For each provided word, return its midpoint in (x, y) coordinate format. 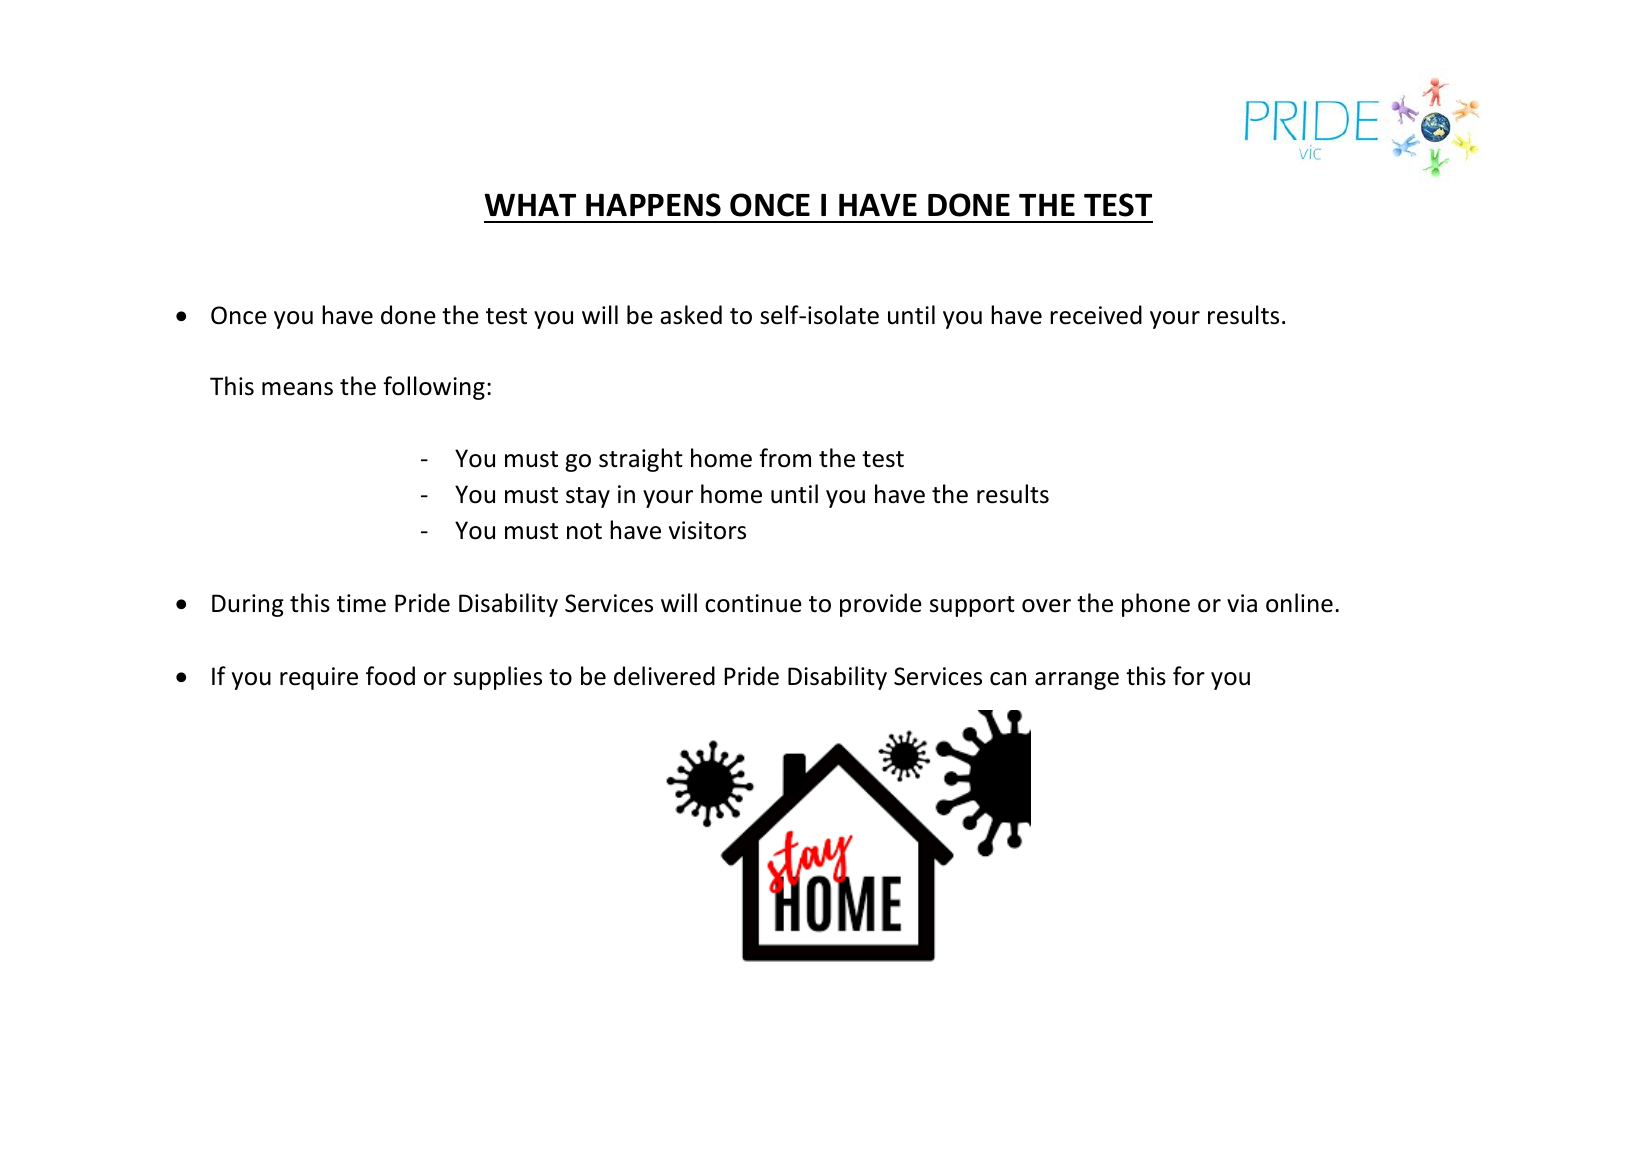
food (390, 676)
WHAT (530, 204)
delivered (664, 676)
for (1189, 676)
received (1096, 315)
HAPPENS (653, 205)
